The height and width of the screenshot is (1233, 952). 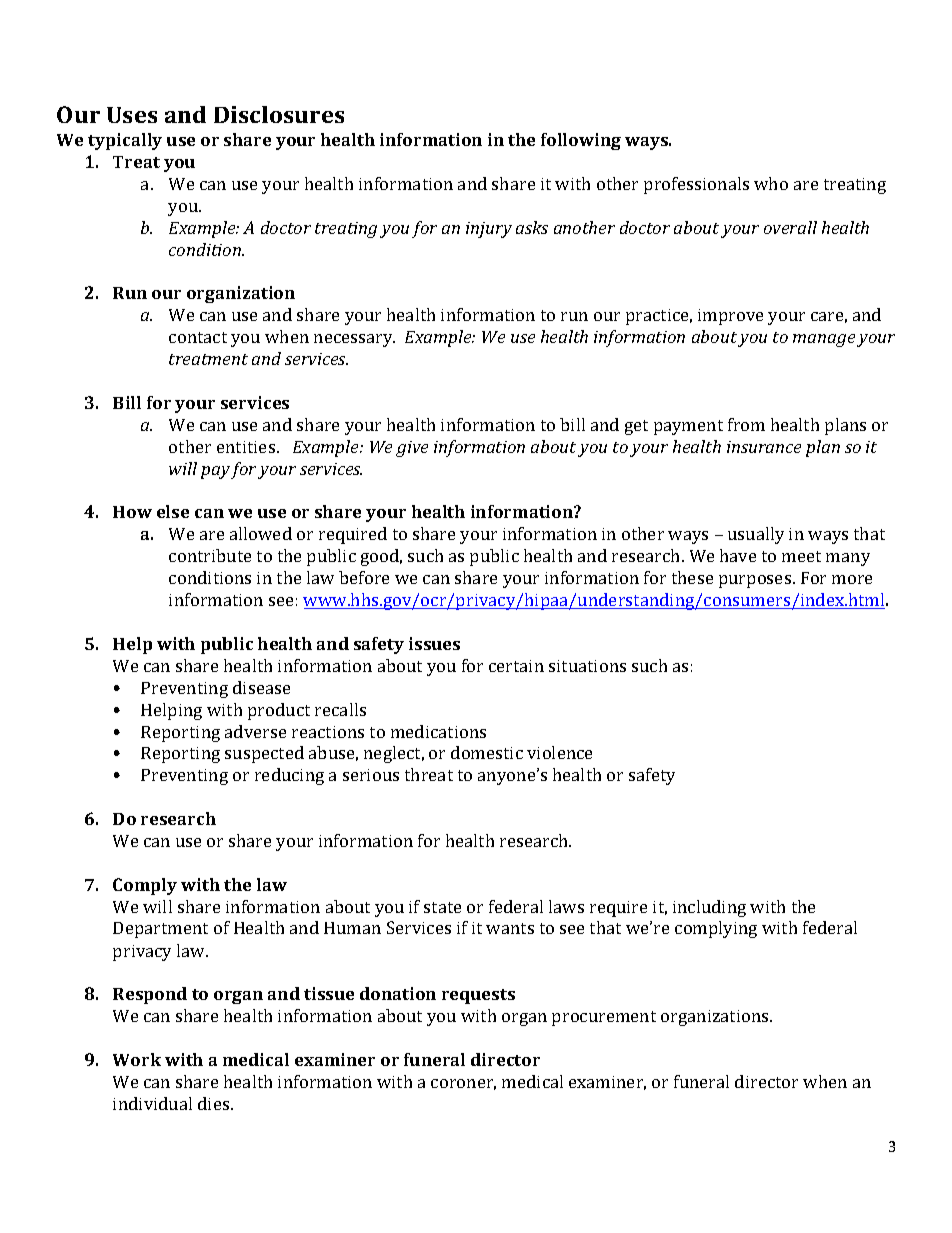 I want to click on violence, so click(x=559, y=752).
